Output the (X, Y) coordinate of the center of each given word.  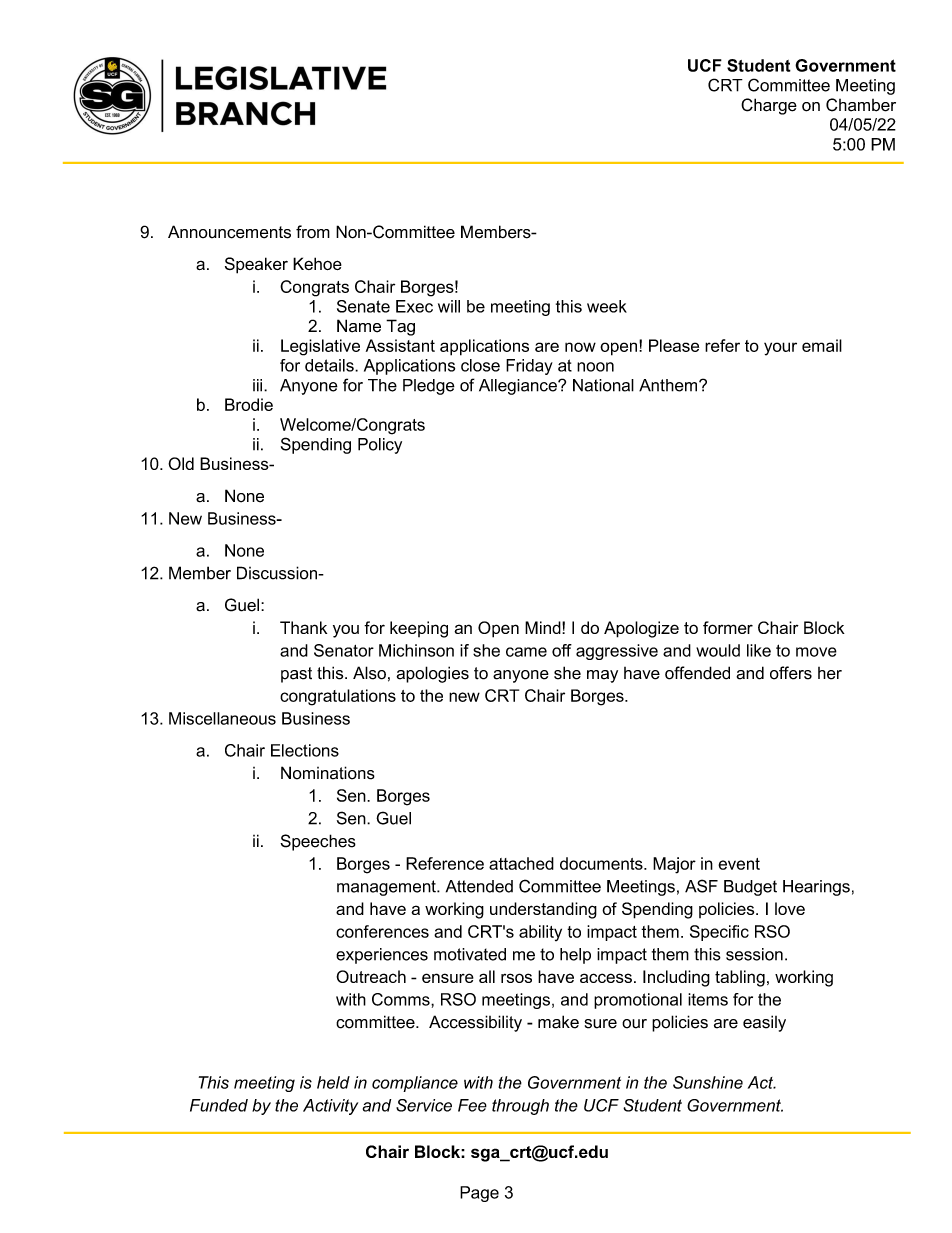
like (759, 650)
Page (479, 1194)
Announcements (229, 232)
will (449, 306)
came (526, 652)
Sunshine (708, 1082)
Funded (219, 1105)
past (296, 675)
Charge (769, 106)
